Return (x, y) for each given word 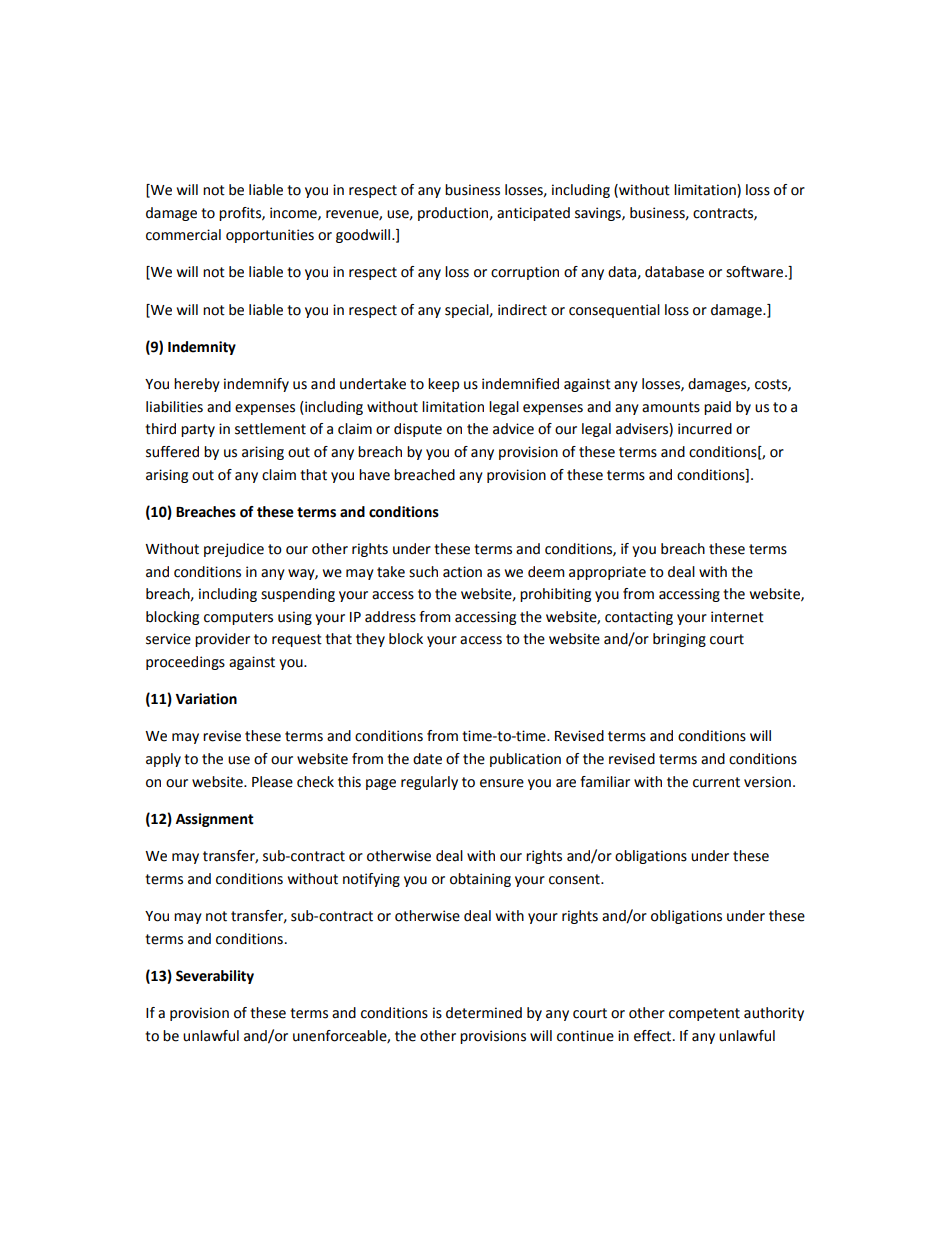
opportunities (270, 236)
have (374, 475)
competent (704, 1014)
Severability (215, 977)
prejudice (234, 550)
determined (484, 1013)
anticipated (533, 214)
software (756, 272)
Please (272, 782)
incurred (705, 429)
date (427, 759)
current (716, 782)
